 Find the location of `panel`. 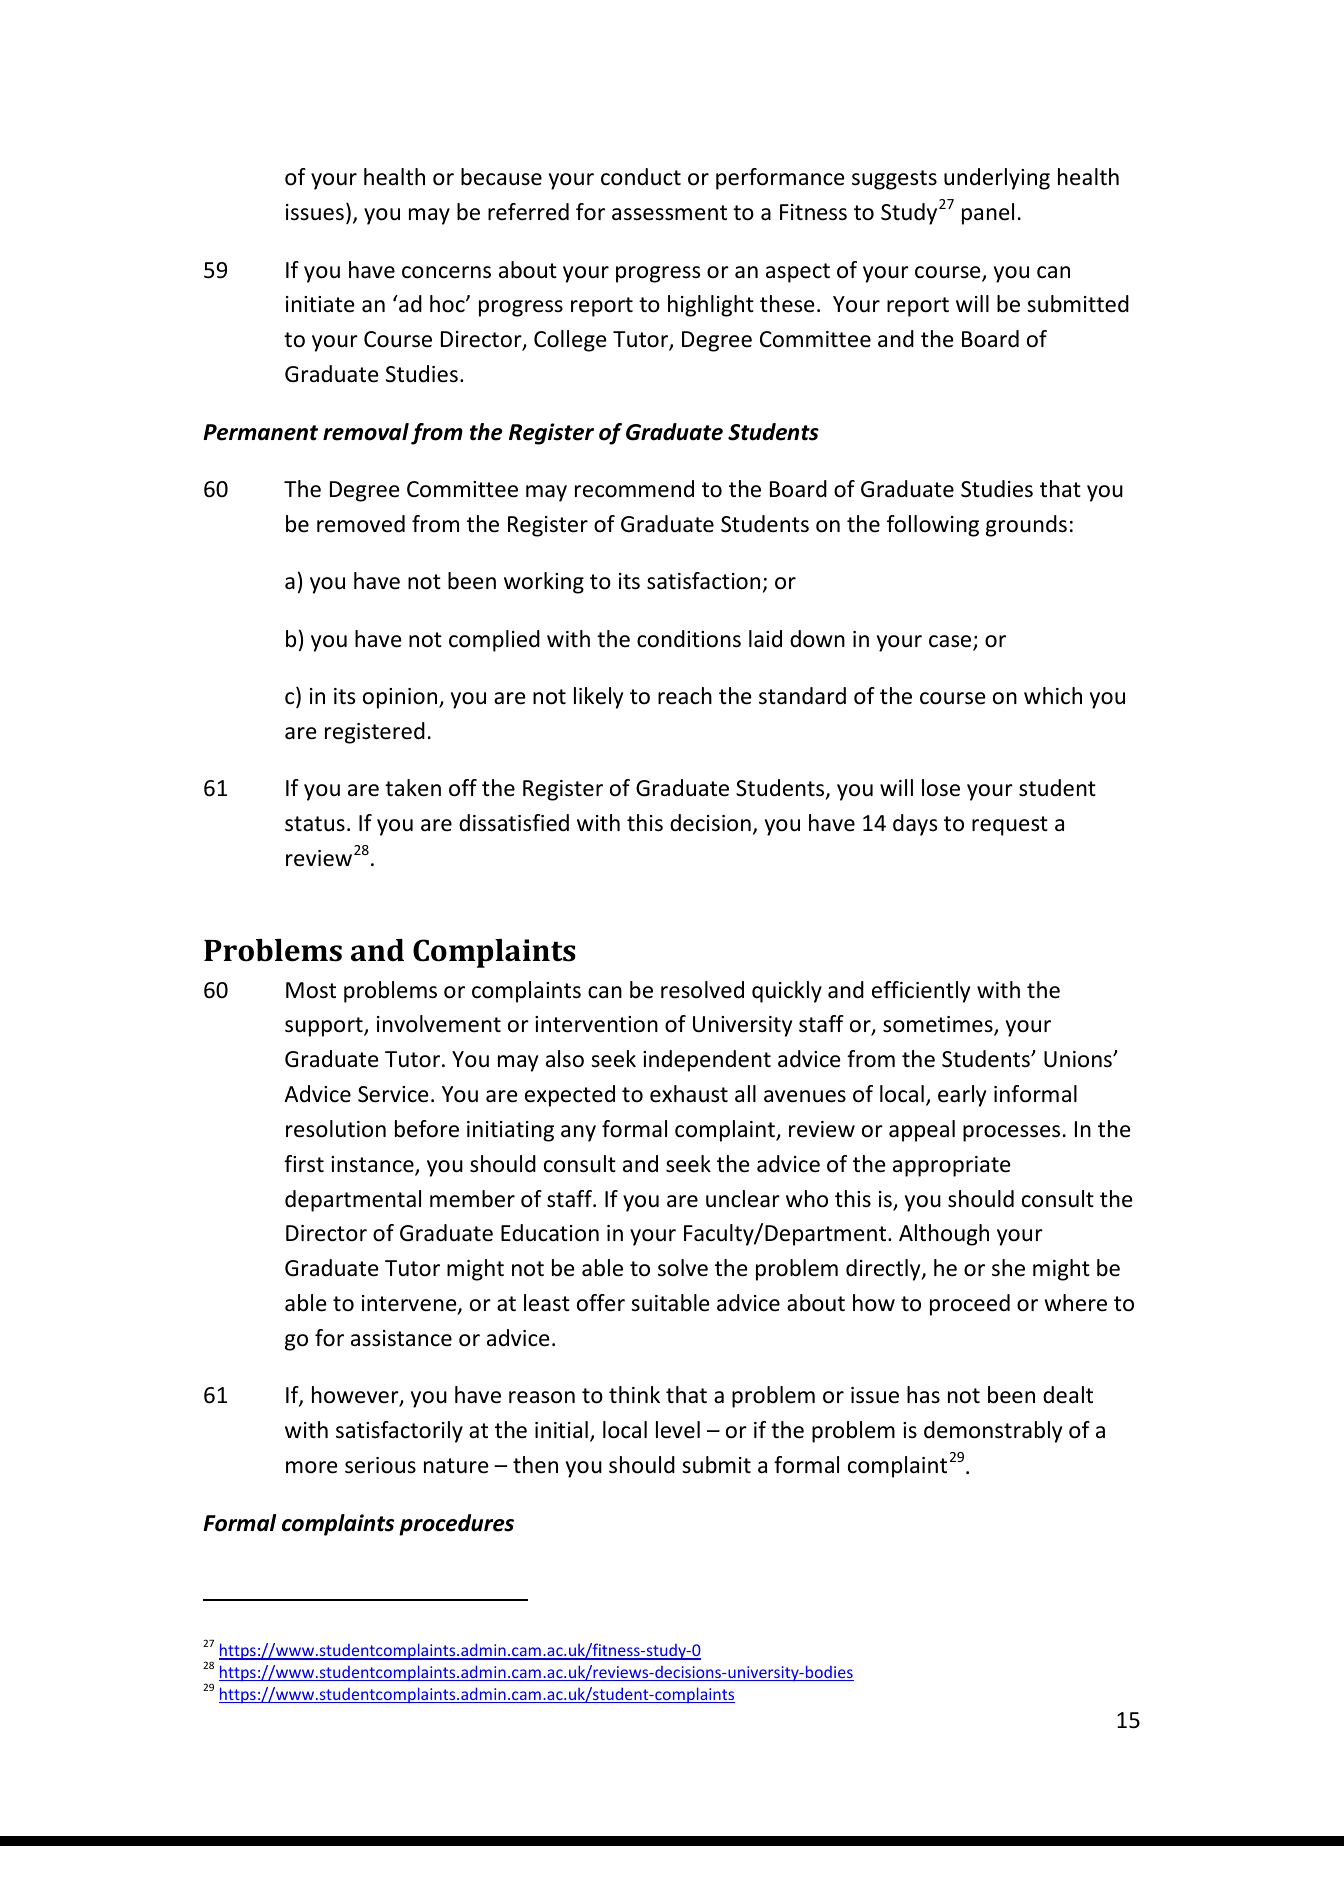

panel is located at coordinates (988, 214).
